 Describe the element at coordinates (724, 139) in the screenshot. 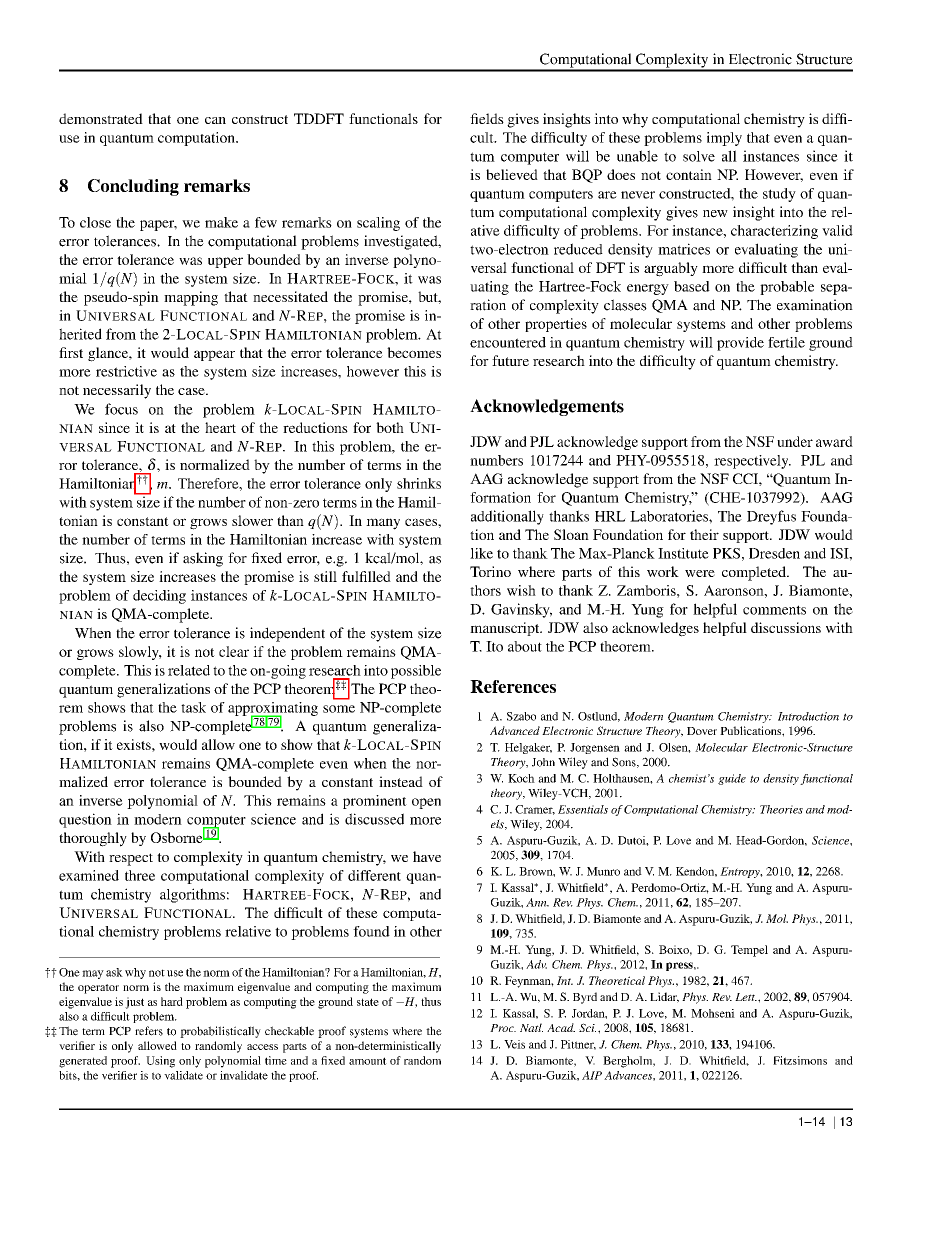

I see `imply` at that location.
